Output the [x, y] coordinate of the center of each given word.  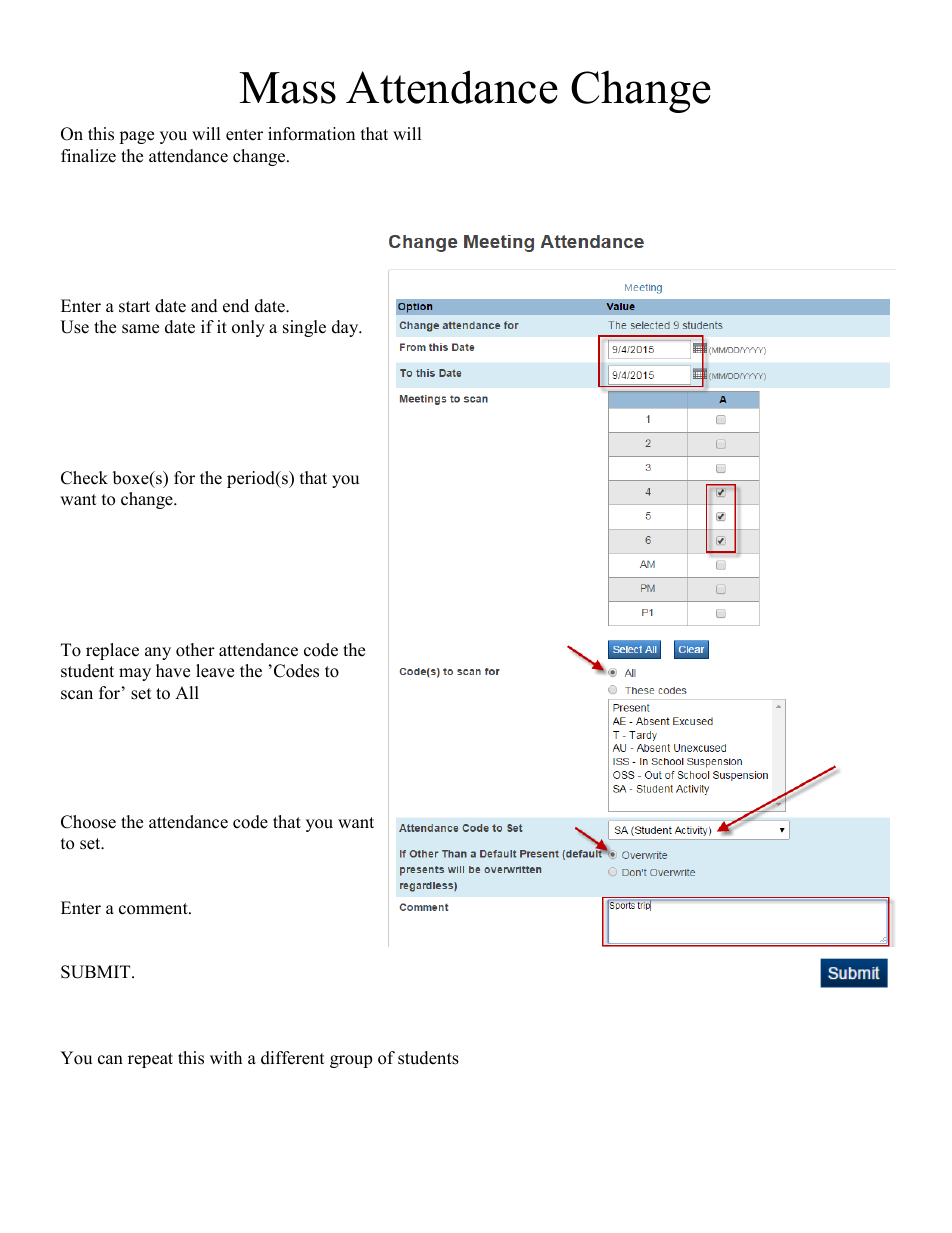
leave [215, 671]
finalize [88, 156]
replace [112, 651]
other [195, 650]
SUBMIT [97, 972]
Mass [287, 88]
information [311, 134]
